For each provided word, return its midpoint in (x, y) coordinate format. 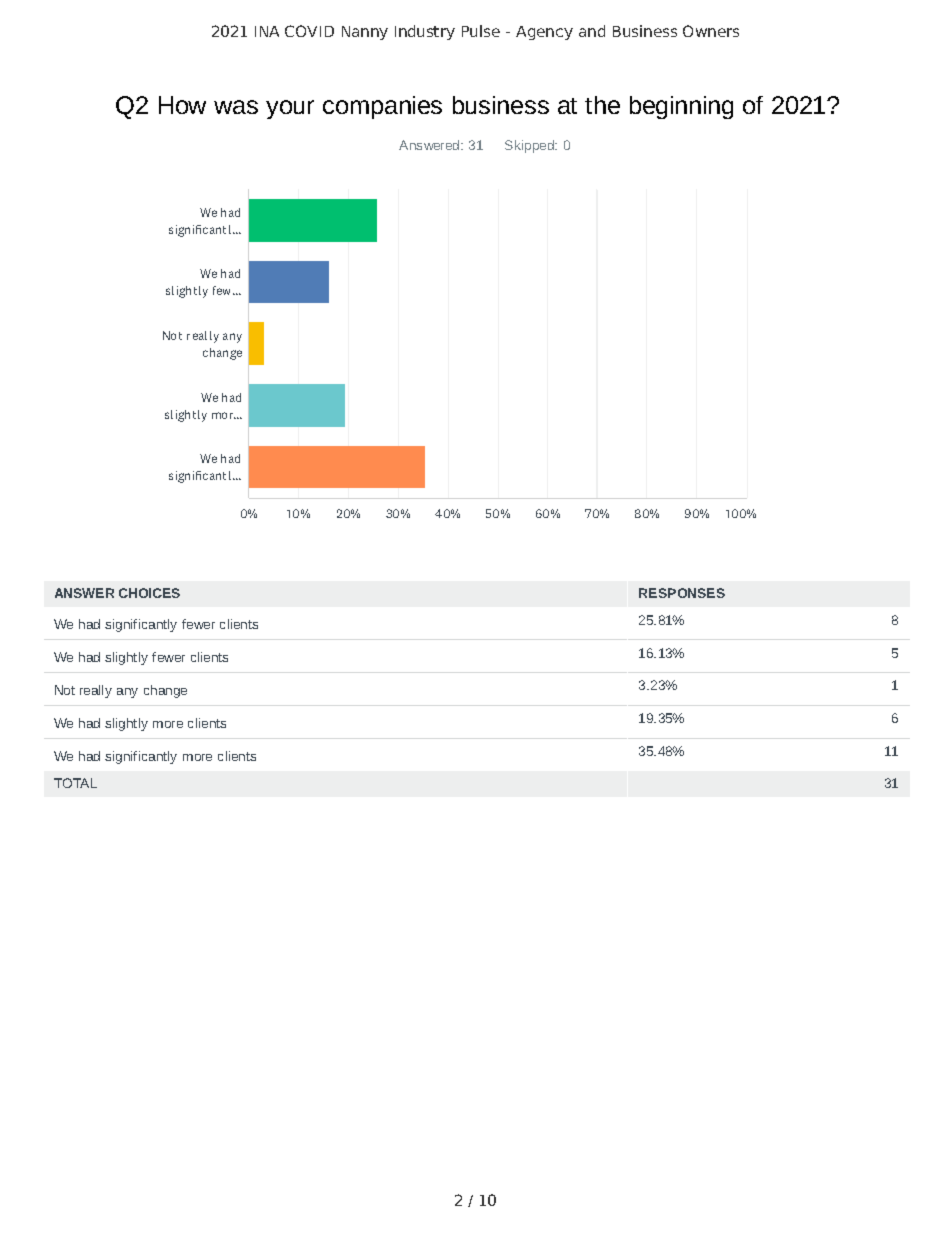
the (602, 105)
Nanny (365, 33)
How (182, 105)
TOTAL (75, 783)
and (592, 31)
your (290, 109)
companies (382, 107)
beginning (681, 107)
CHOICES (149, 593)
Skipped (530, 146)
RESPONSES (682, 593)
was (236, 107)
